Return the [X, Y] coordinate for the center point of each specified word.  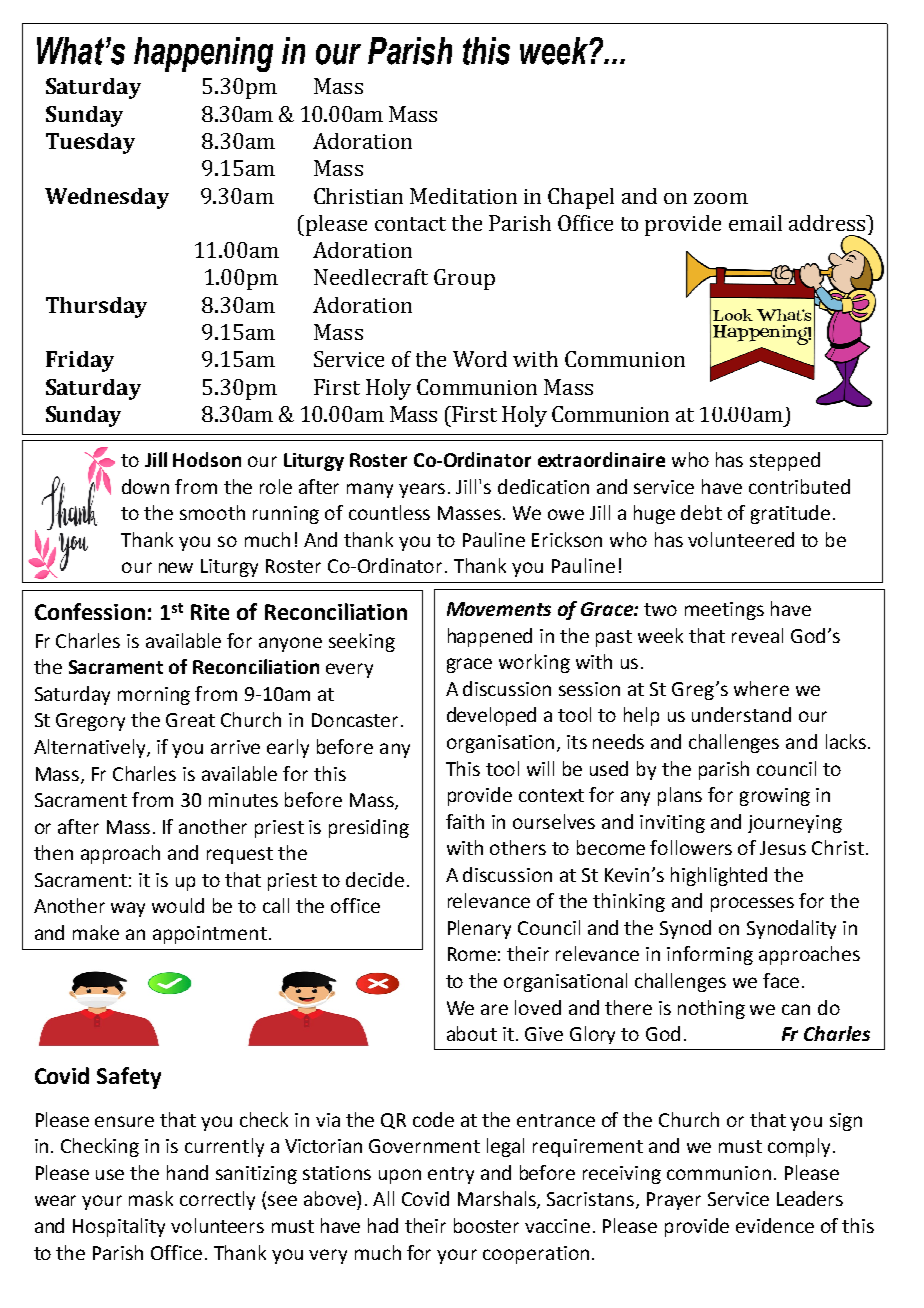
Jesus [783, 848]
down [145, 486]
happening [203, 54]
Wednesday [107, 198]
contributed [799, 486]
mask [151, 1198]
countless [389, 512]
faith [465, 821]
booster [486, 1225]
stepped [785, 461]
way [128, 909]
